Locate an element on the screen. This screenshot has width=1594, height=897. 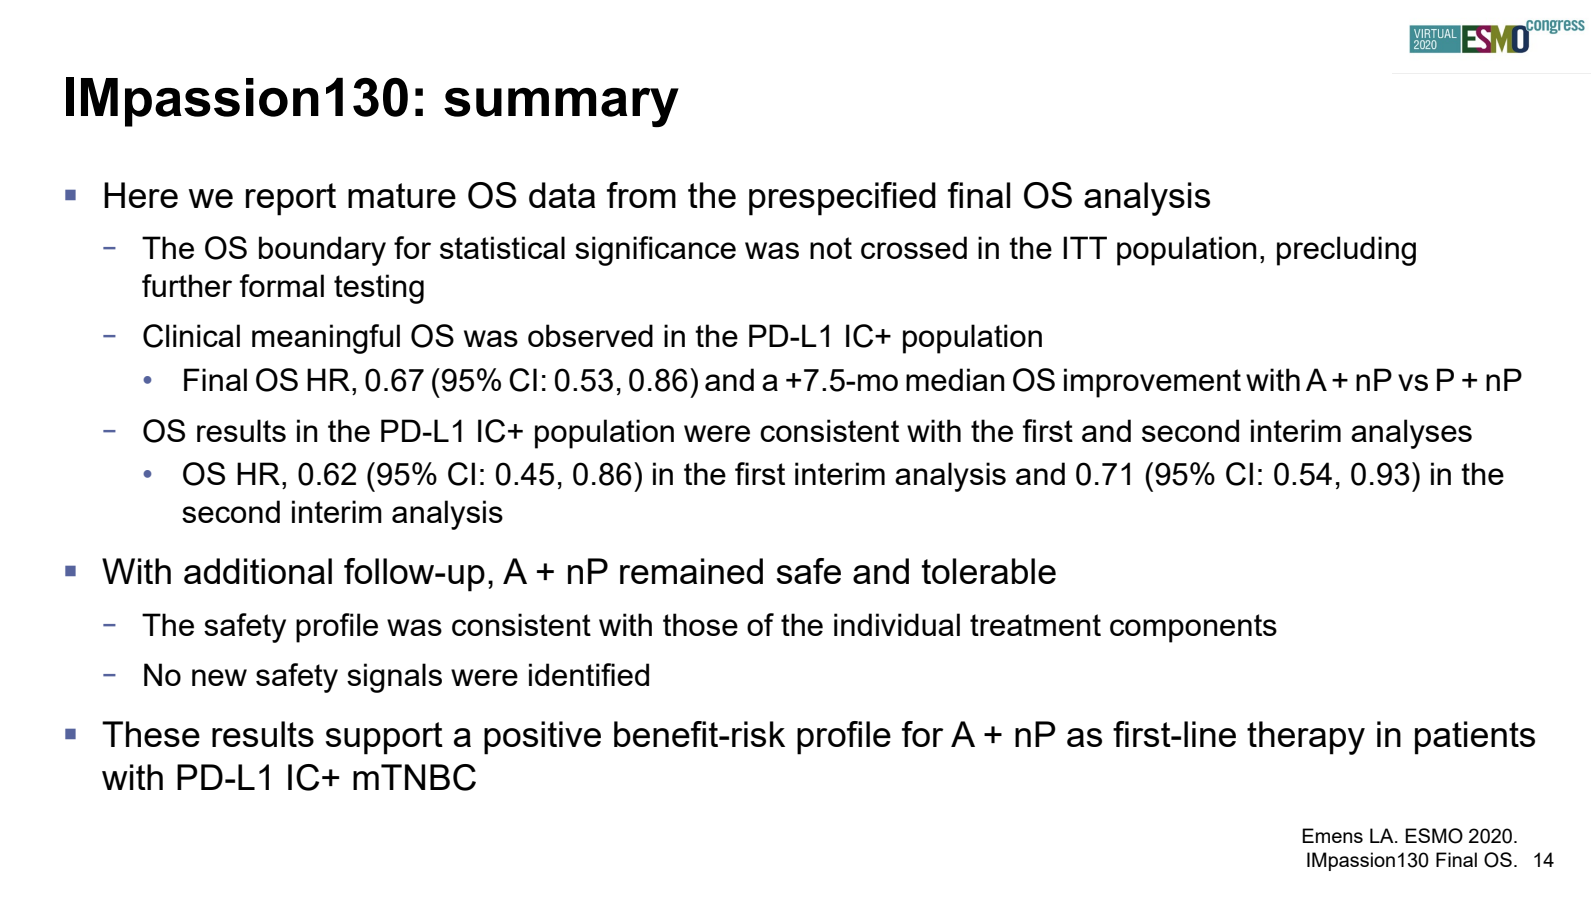
precluding is located at coordinates (1346, 251).
